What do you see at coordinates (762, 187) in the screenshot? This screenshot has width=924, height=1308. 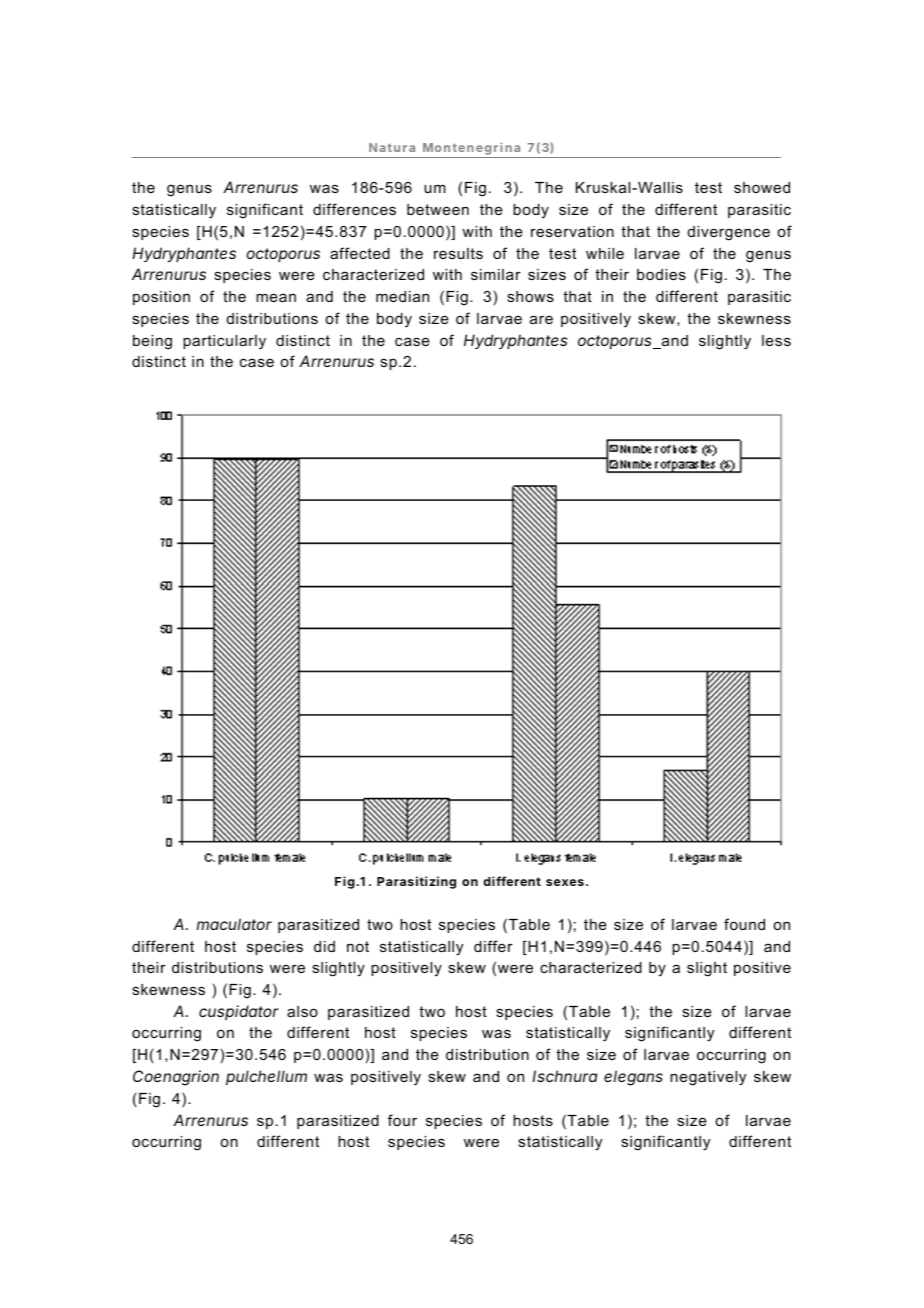 I see `showed` at bounding box center [762, 187].
